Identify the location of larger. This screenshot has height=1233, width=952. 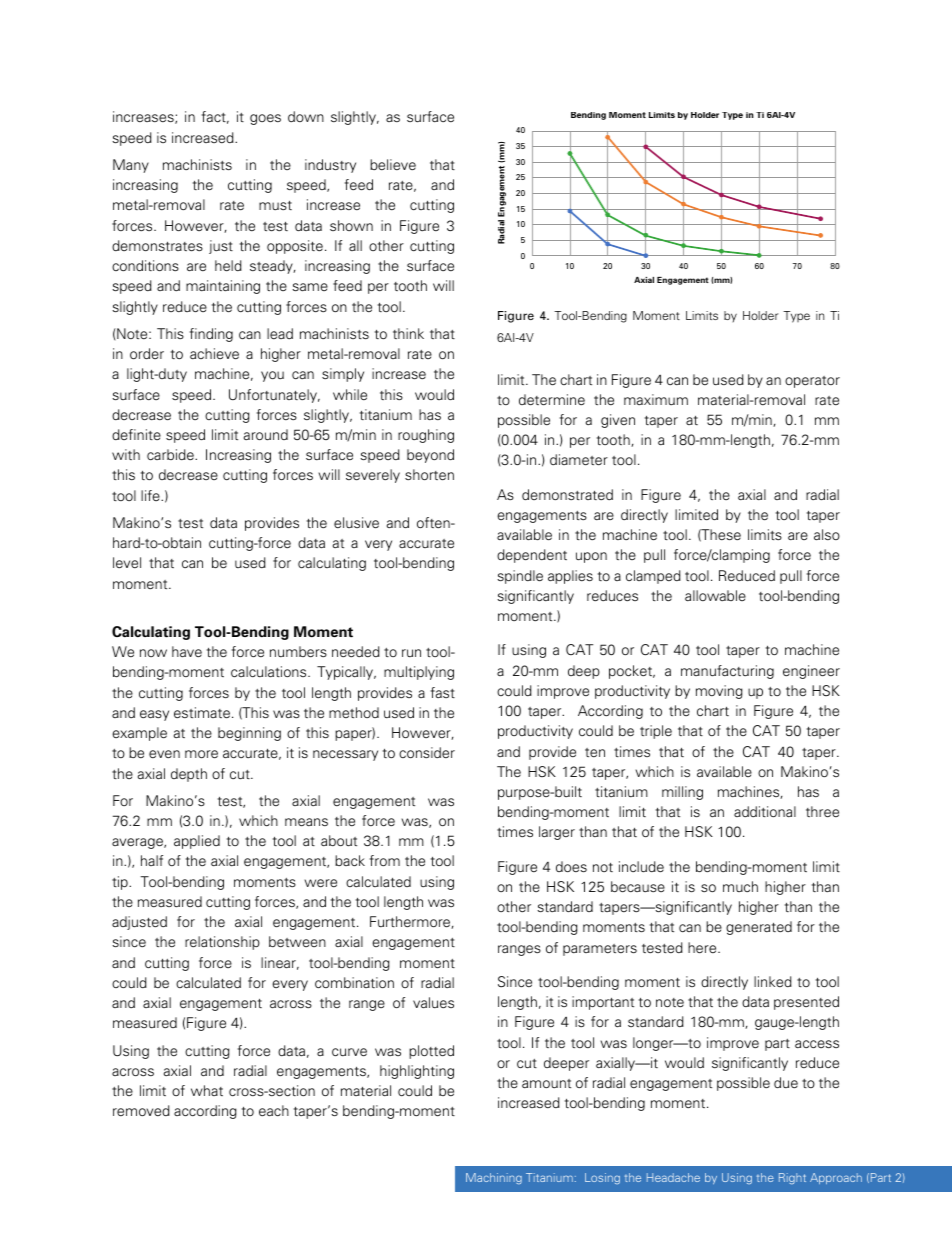
(557, 833).
